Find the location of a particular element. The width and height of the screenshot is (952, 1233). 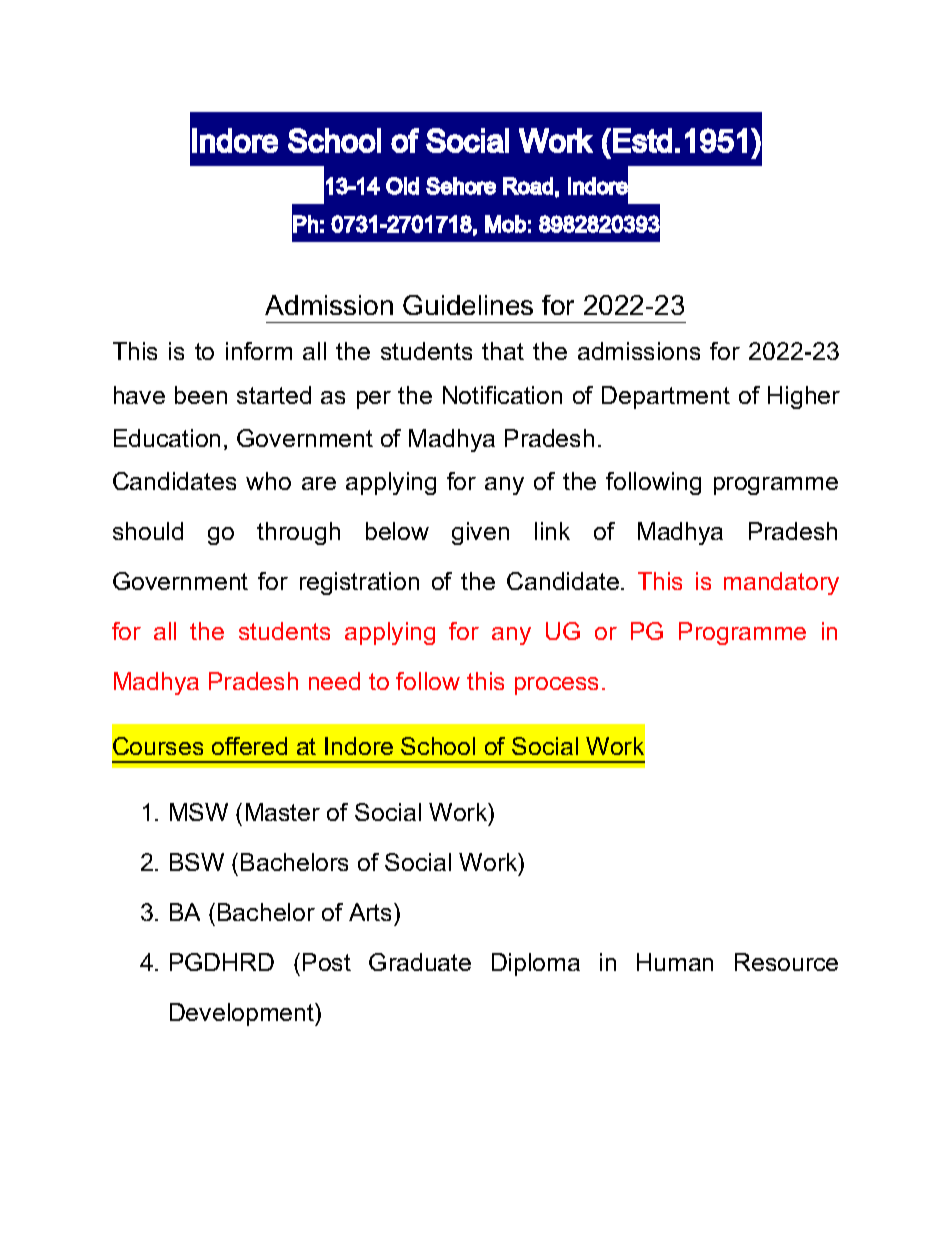

mandatory is located at coordinates (781, 583).
